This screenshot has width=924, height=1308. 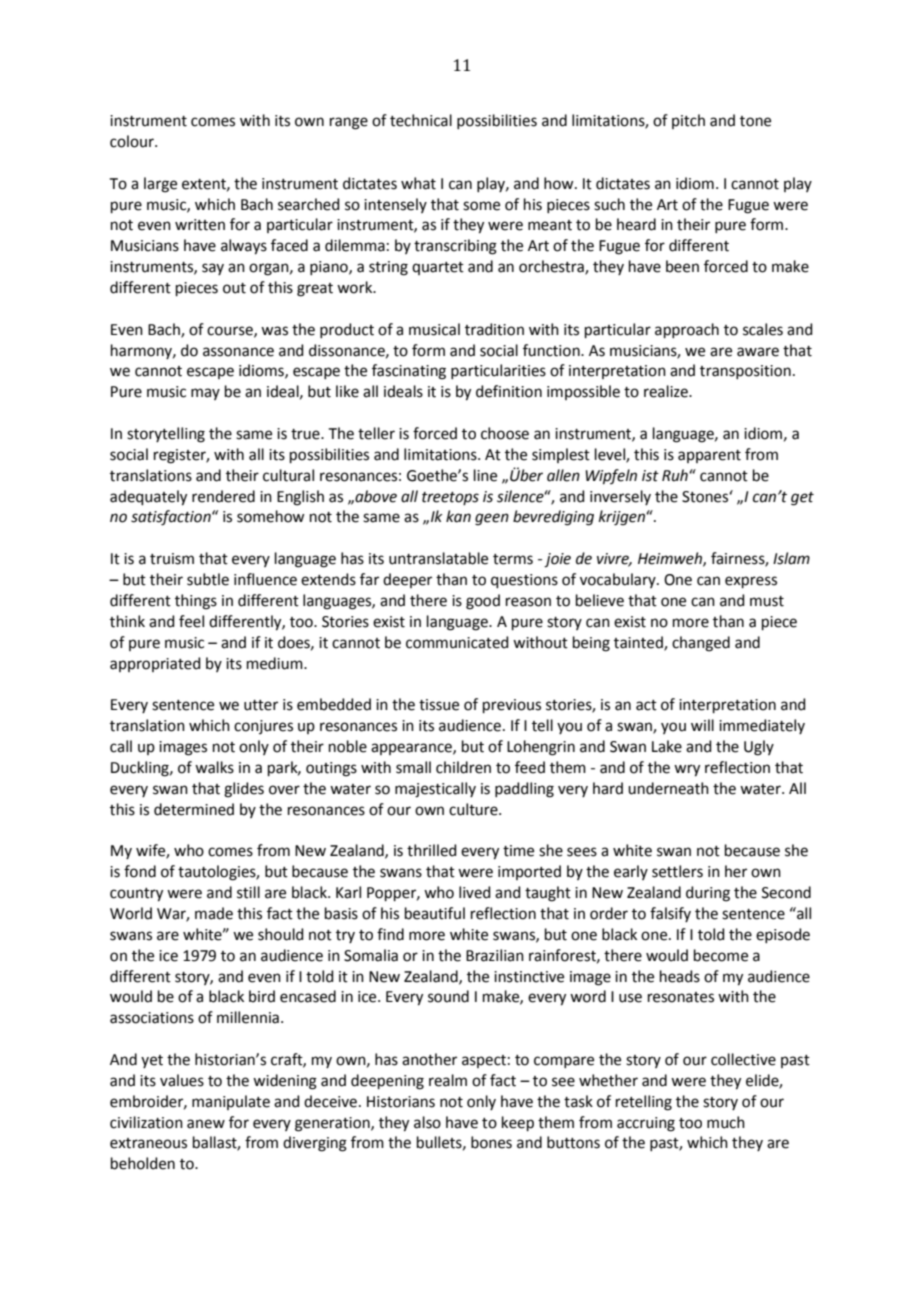 I want to click on bones, so click(x=491, y=1142).
